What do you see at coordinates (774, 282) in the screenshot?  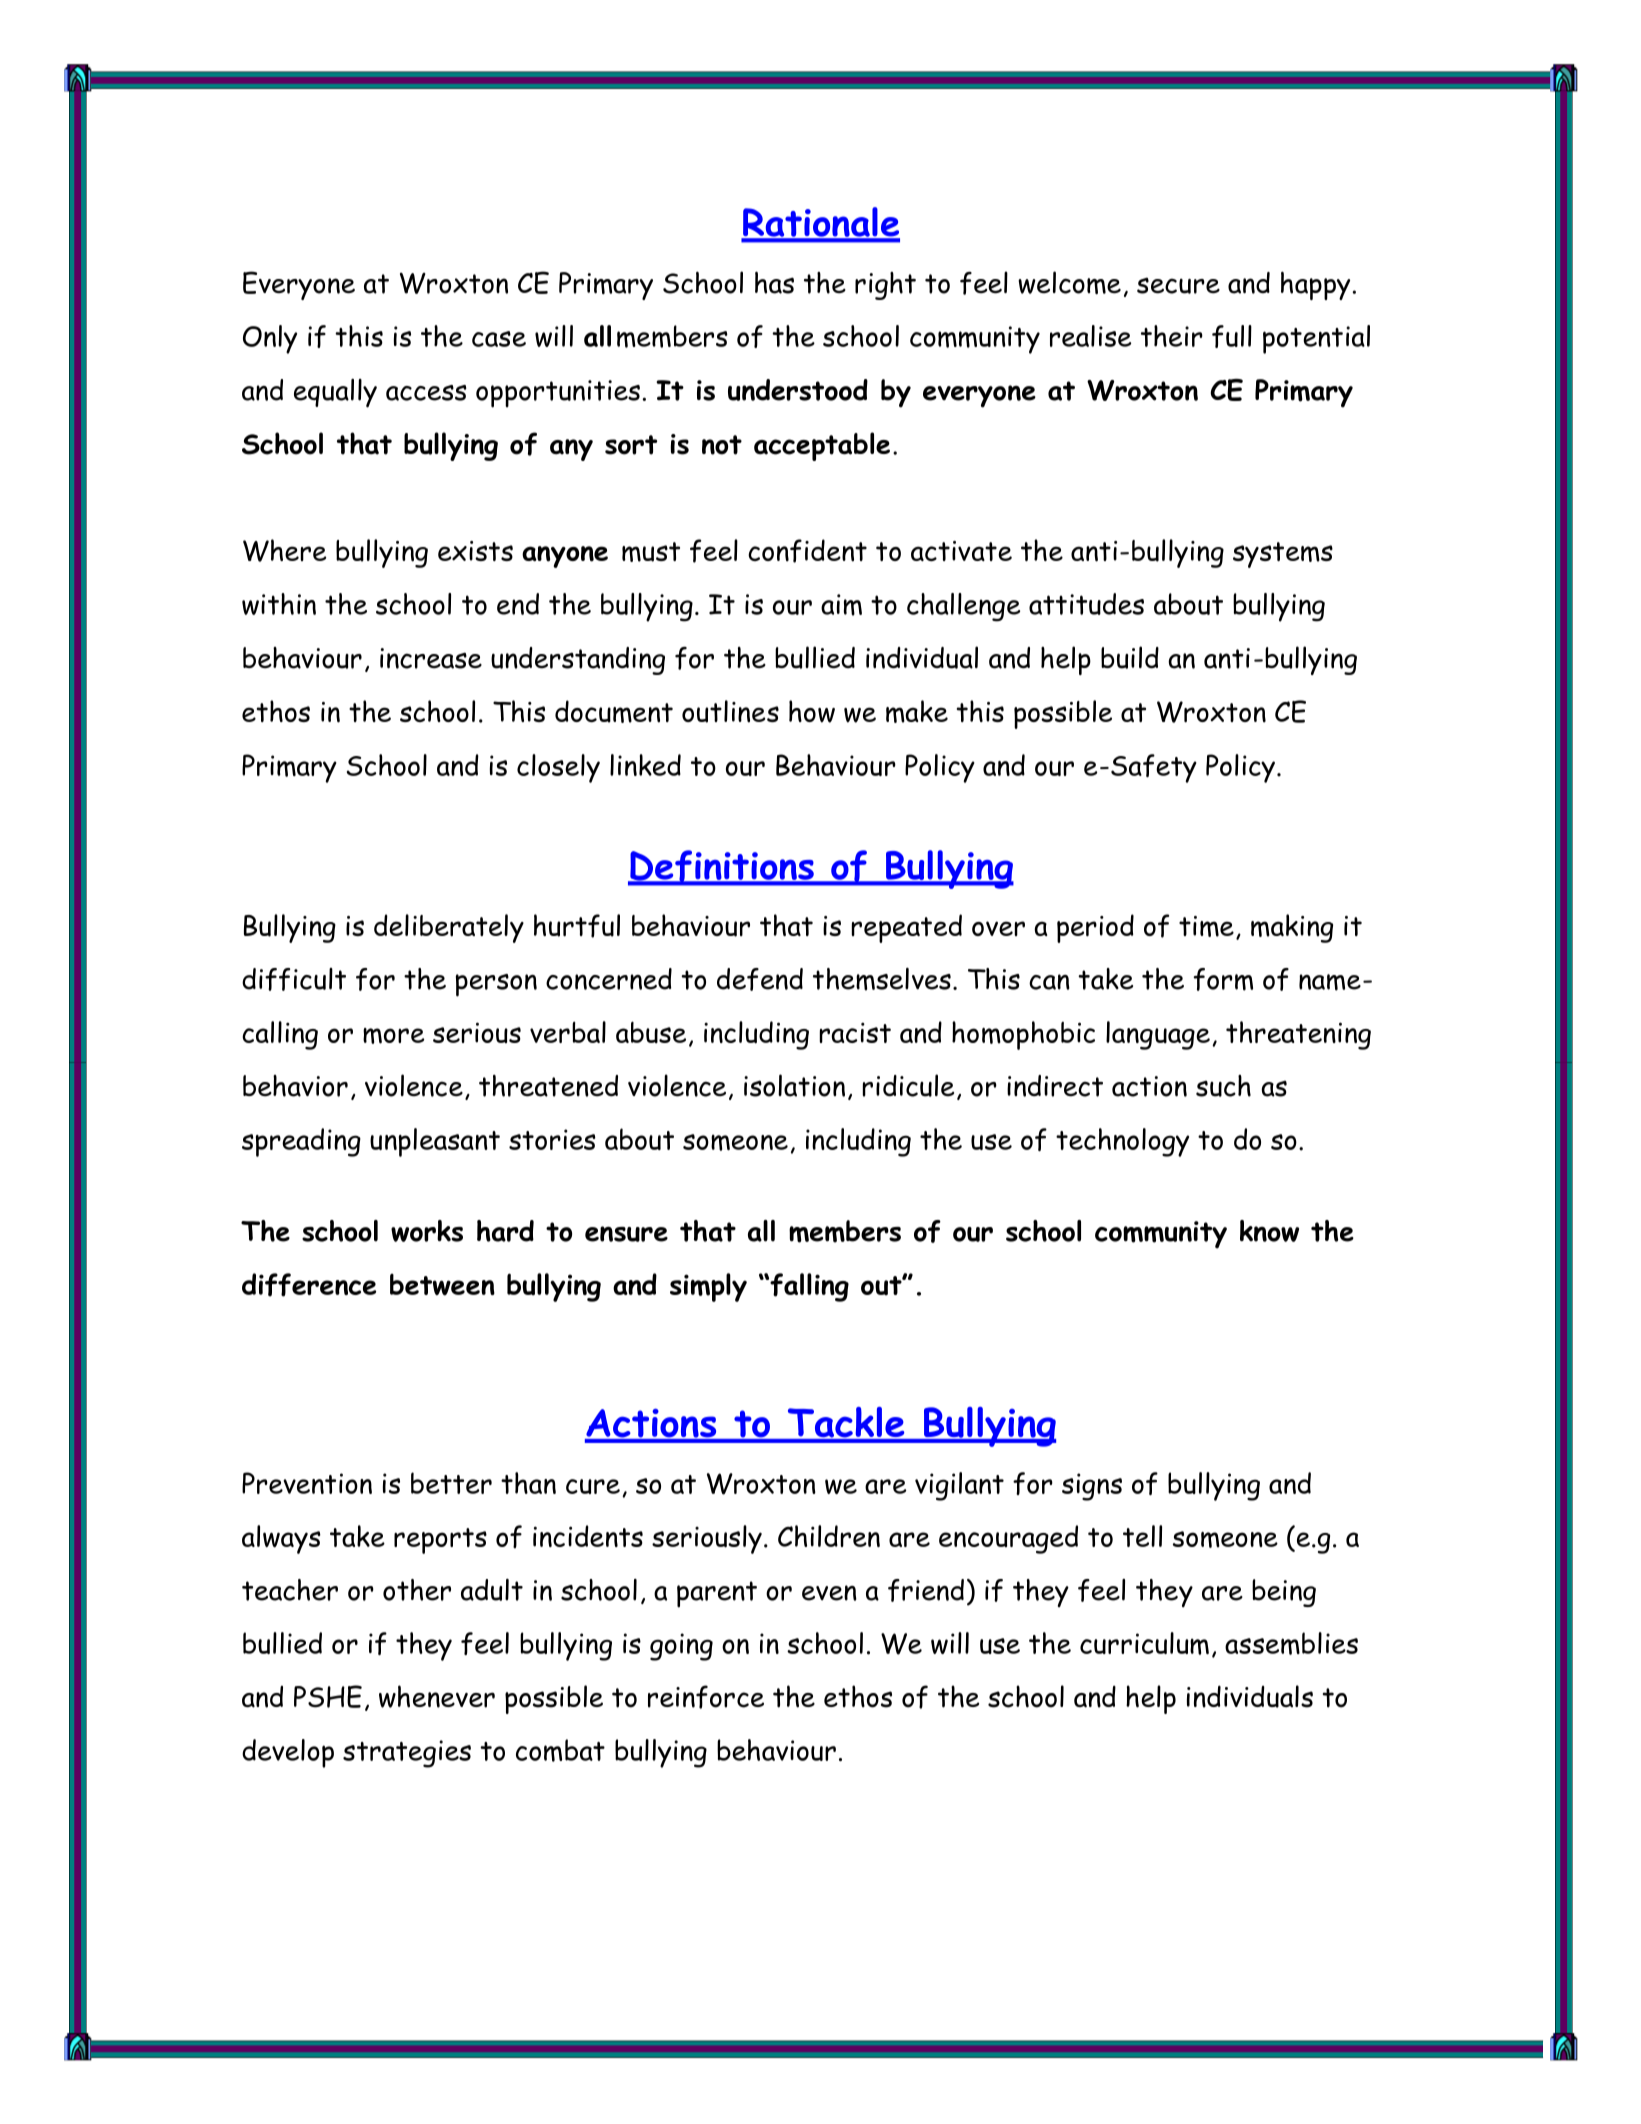 I see `has` at bounding box center [774, 282].
